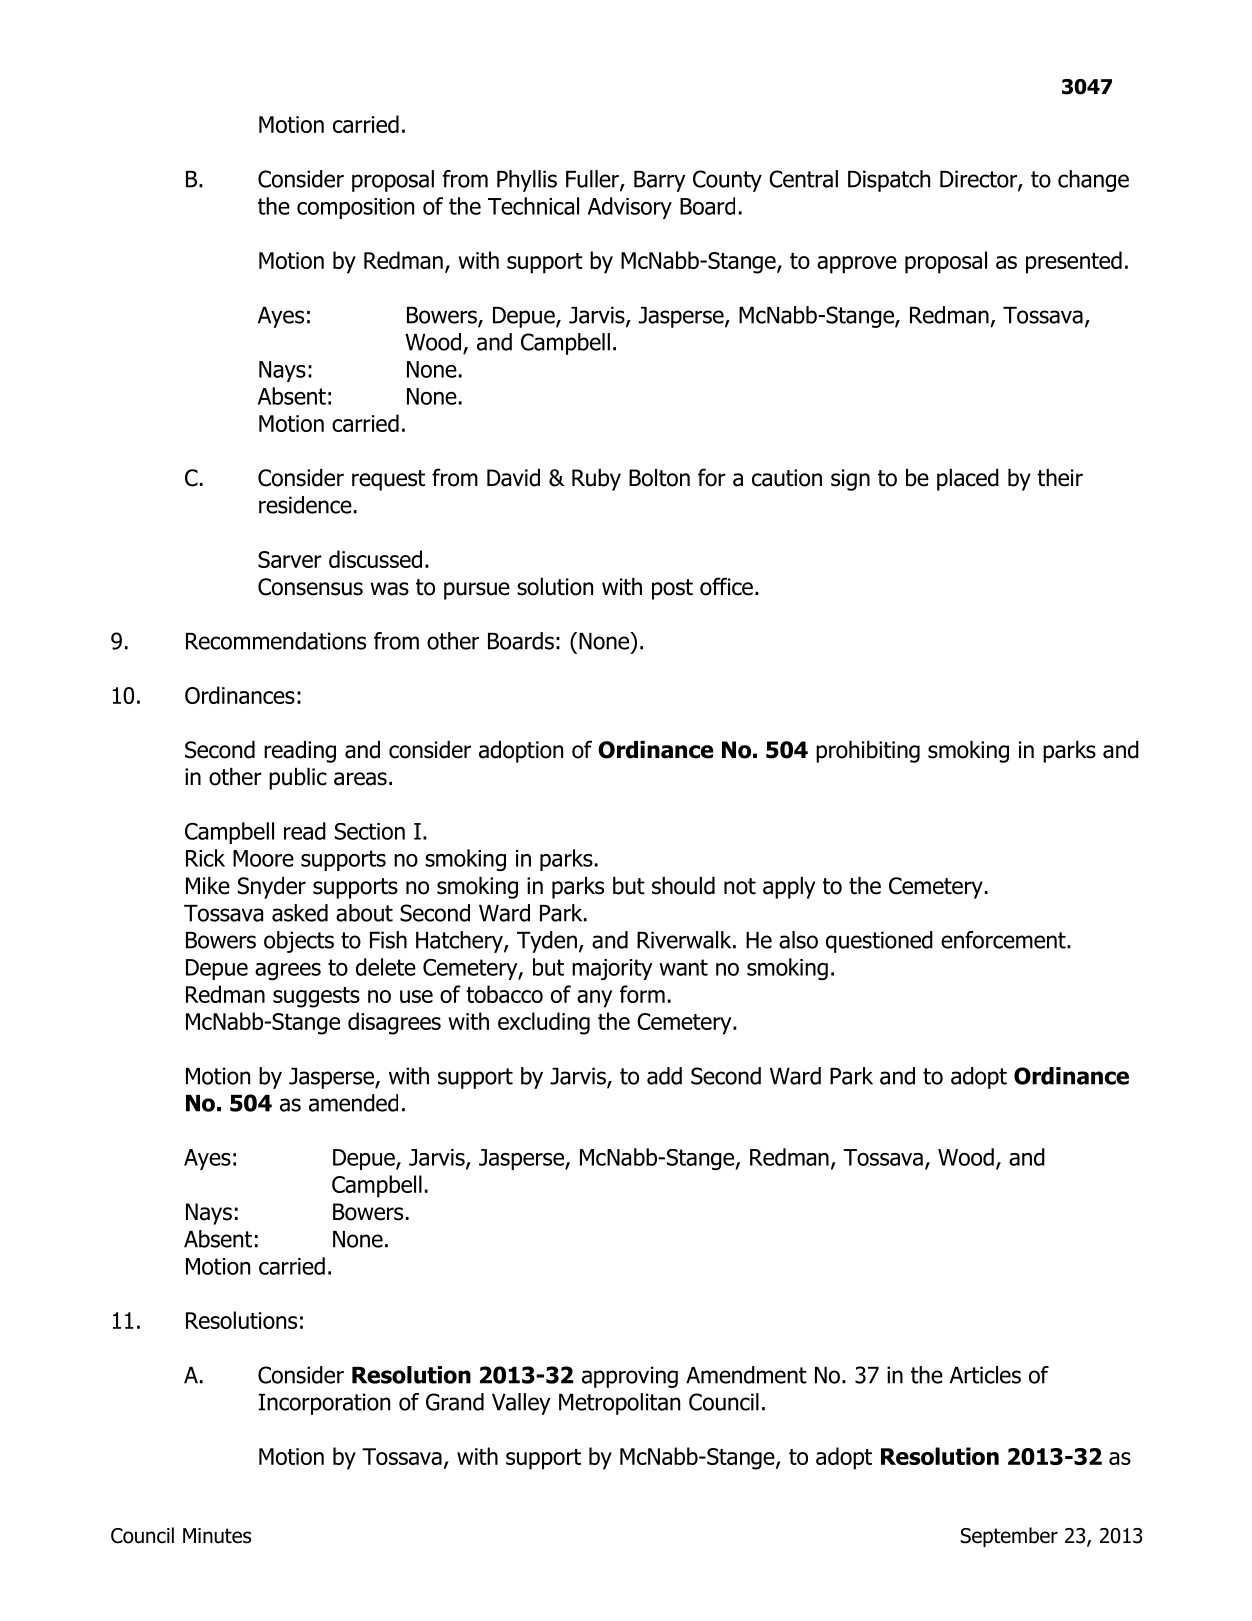 Image resolution: width=1252 pixels, height=1621 pixels. What do you see at coordinates (664, 1076) in the screenshot?
I see `add` at bounding box center [664, 1076].
